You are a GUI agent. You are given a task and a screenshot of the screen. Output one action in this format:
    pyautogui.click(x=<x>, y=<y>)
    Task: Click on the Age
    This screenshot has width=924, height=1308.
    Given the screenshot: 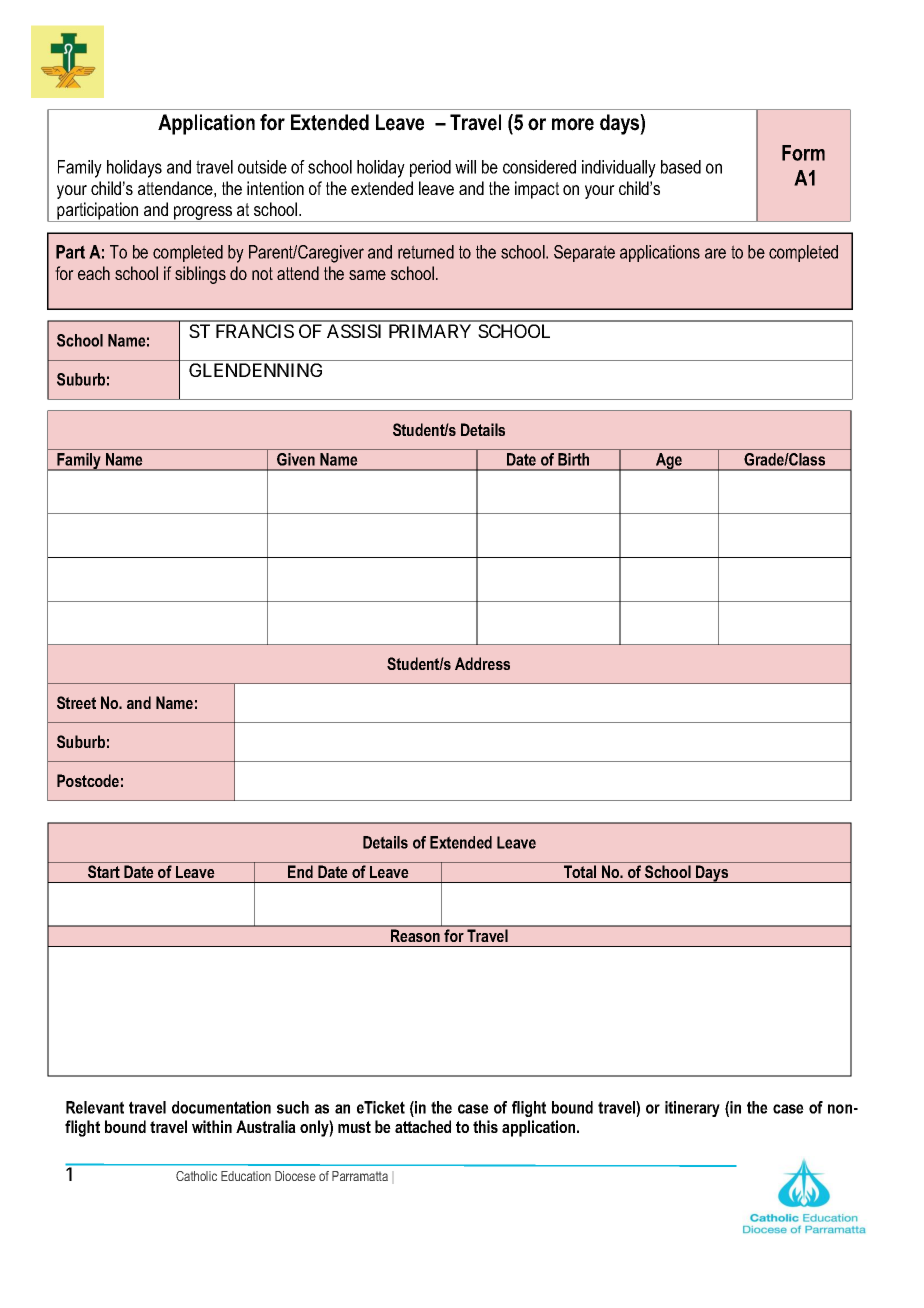 What is the action you would take?
    pyautogui.click(x=669, y=462)
